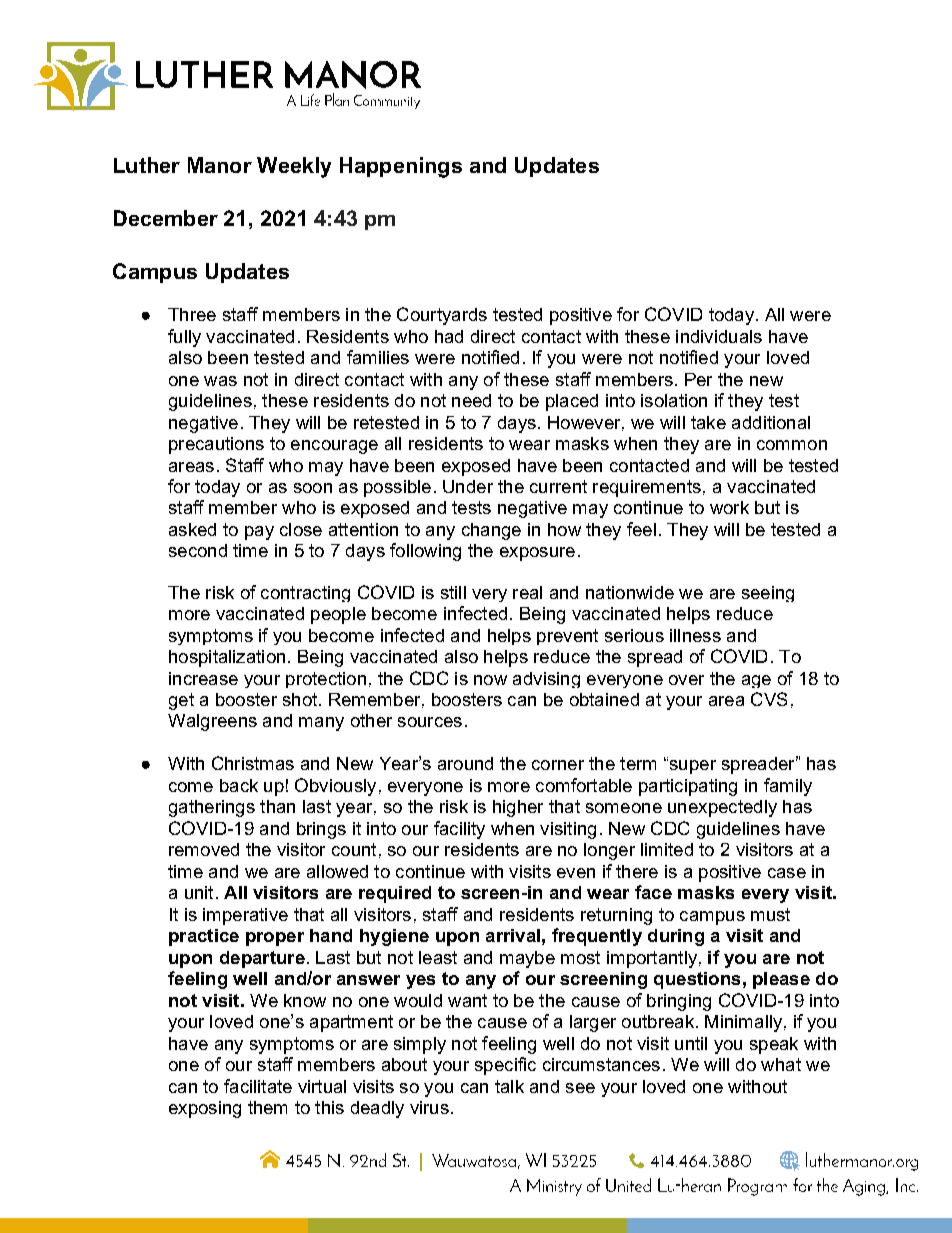 This screenshot has width=952, height=1233. Describe the element at coordinates (216, 445) in the screenshot. I see `precautions` at that location.
